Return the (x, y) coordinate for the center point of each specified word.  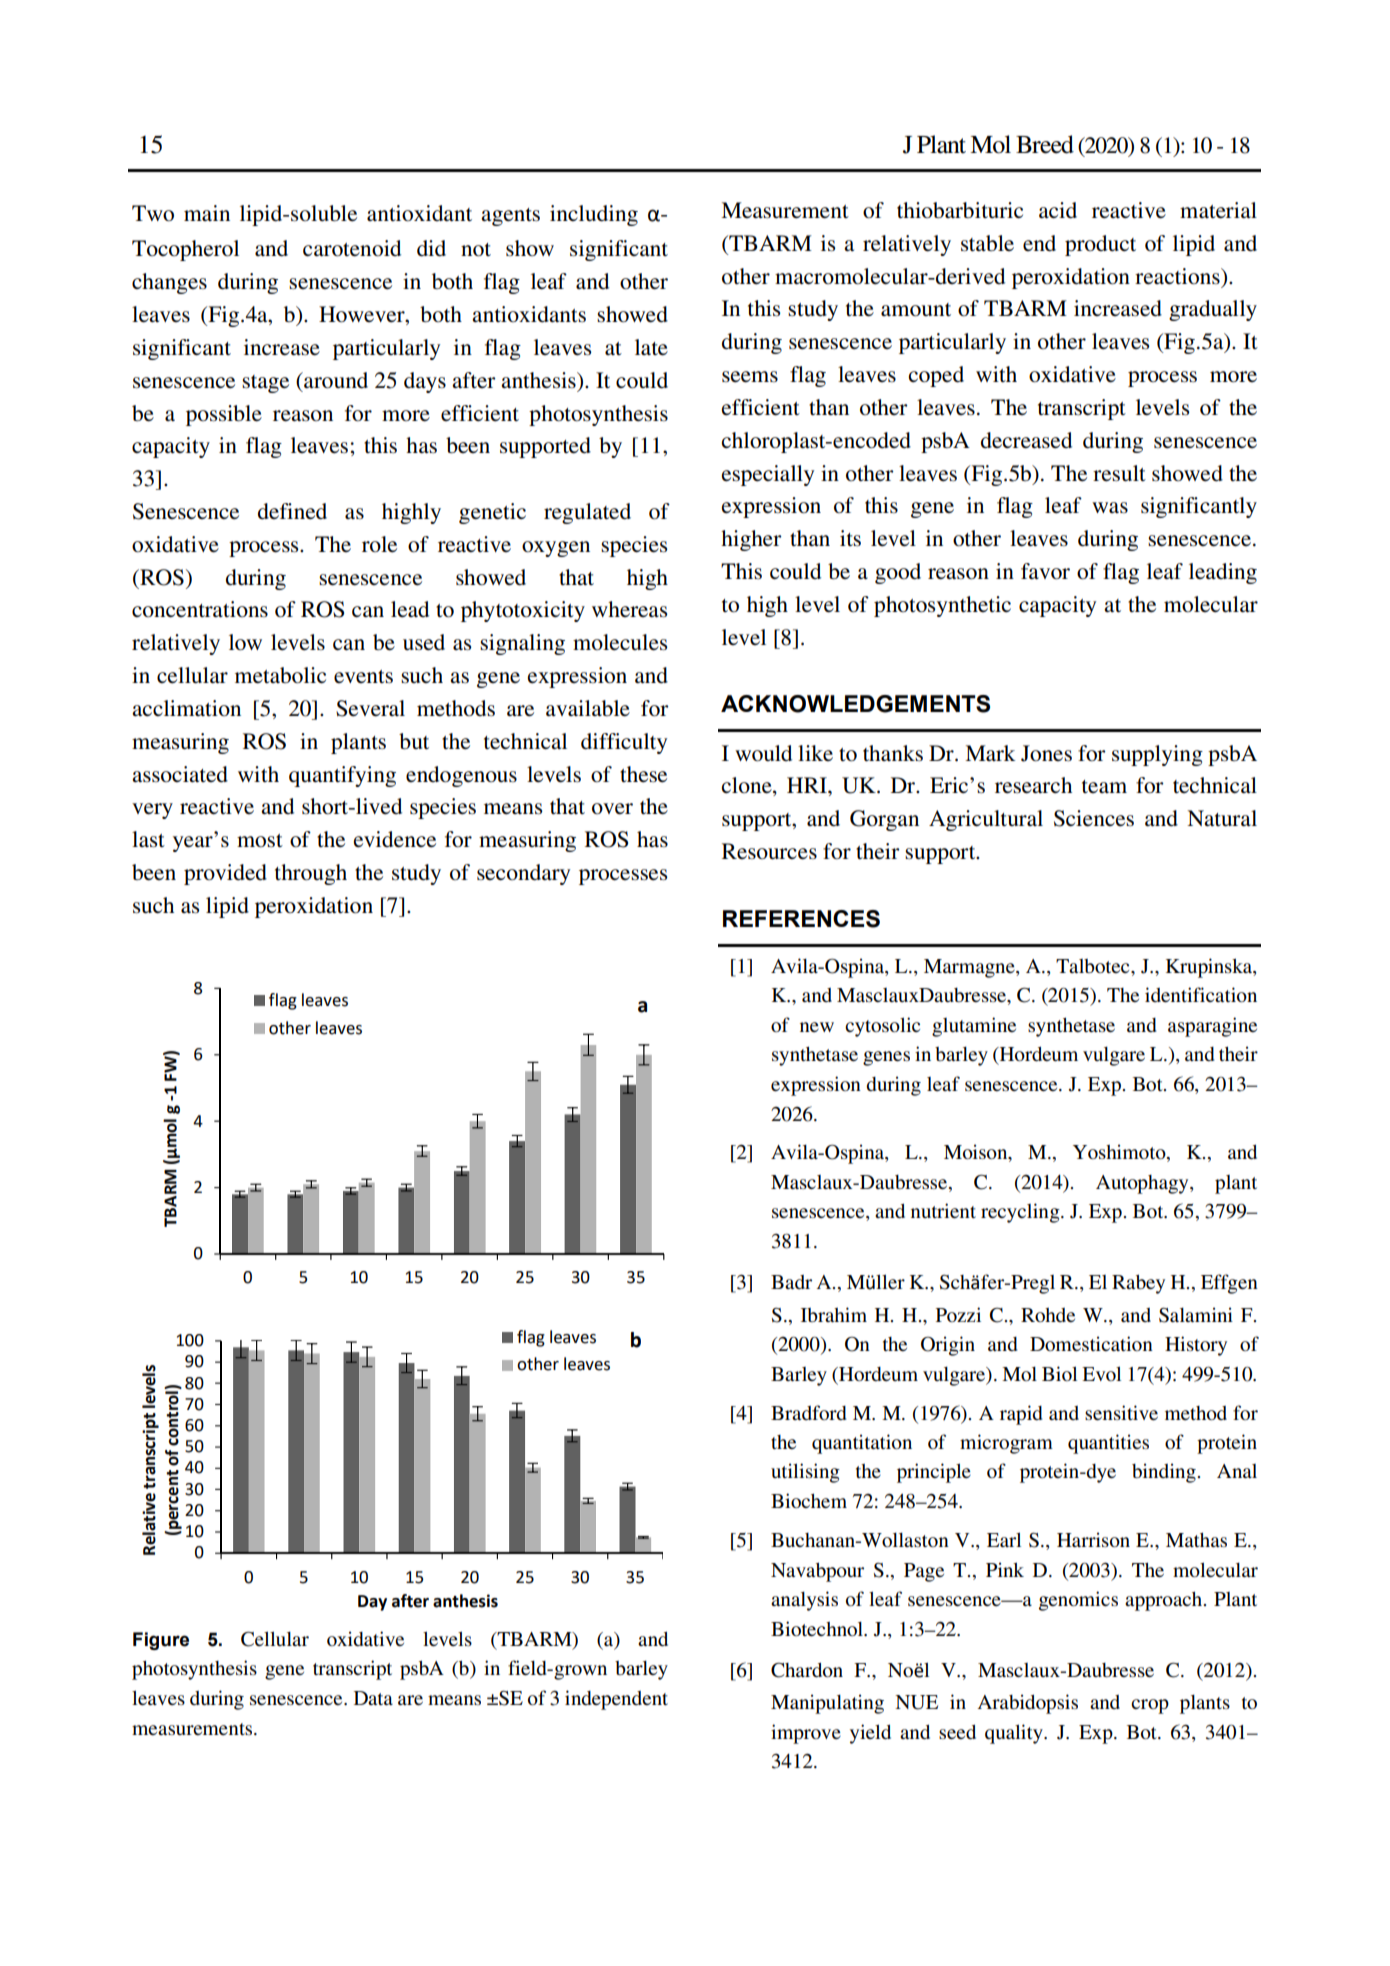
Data (373, 1698)
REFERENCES (801, 919)
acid (1058, 210)
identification (1201, 994)
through (311, 874)
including (594, 215)
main (207, 213)
